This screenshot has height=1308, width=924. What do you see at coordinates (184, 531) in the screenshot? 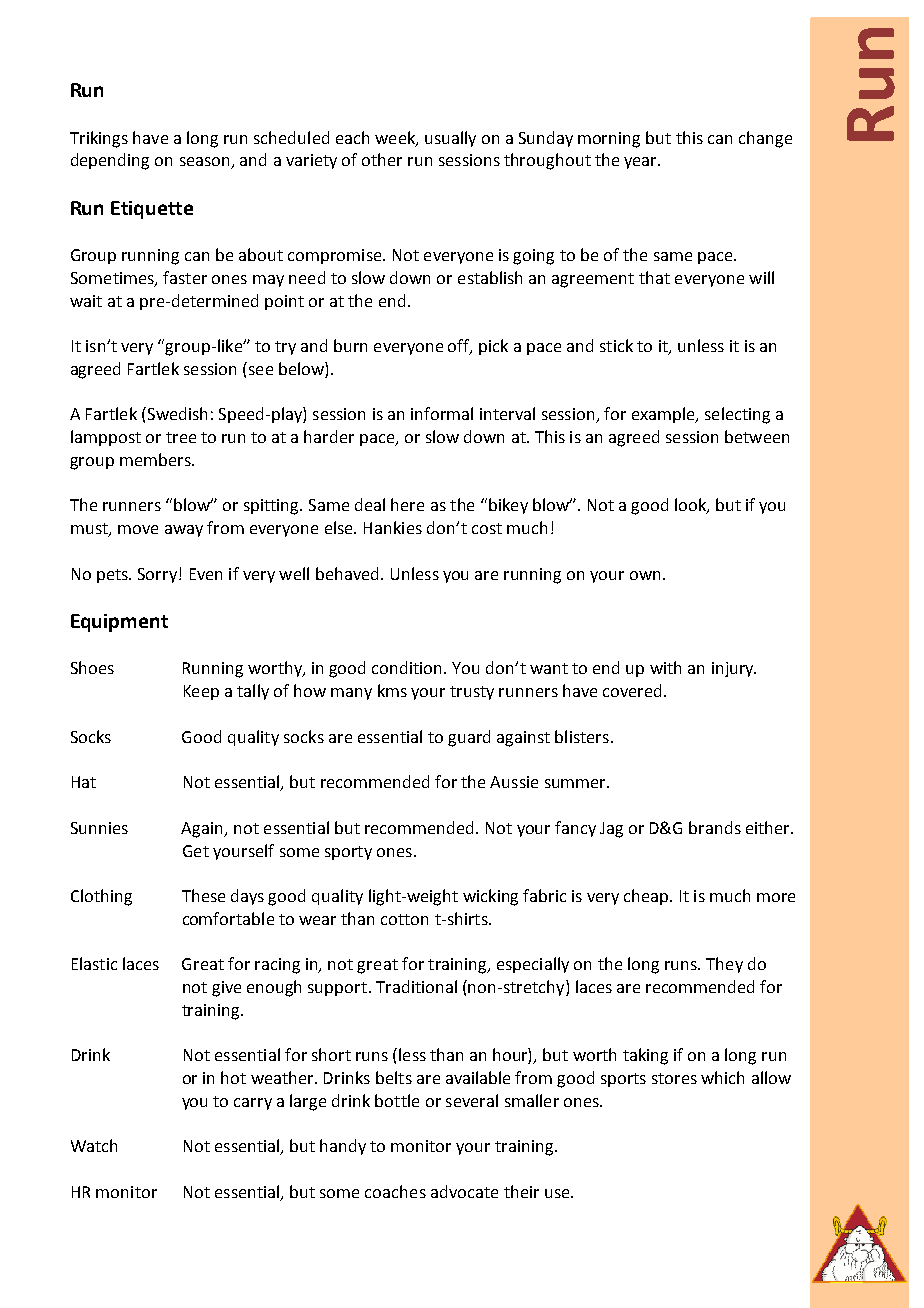
I see `away` at bounding box center [184, 531].
